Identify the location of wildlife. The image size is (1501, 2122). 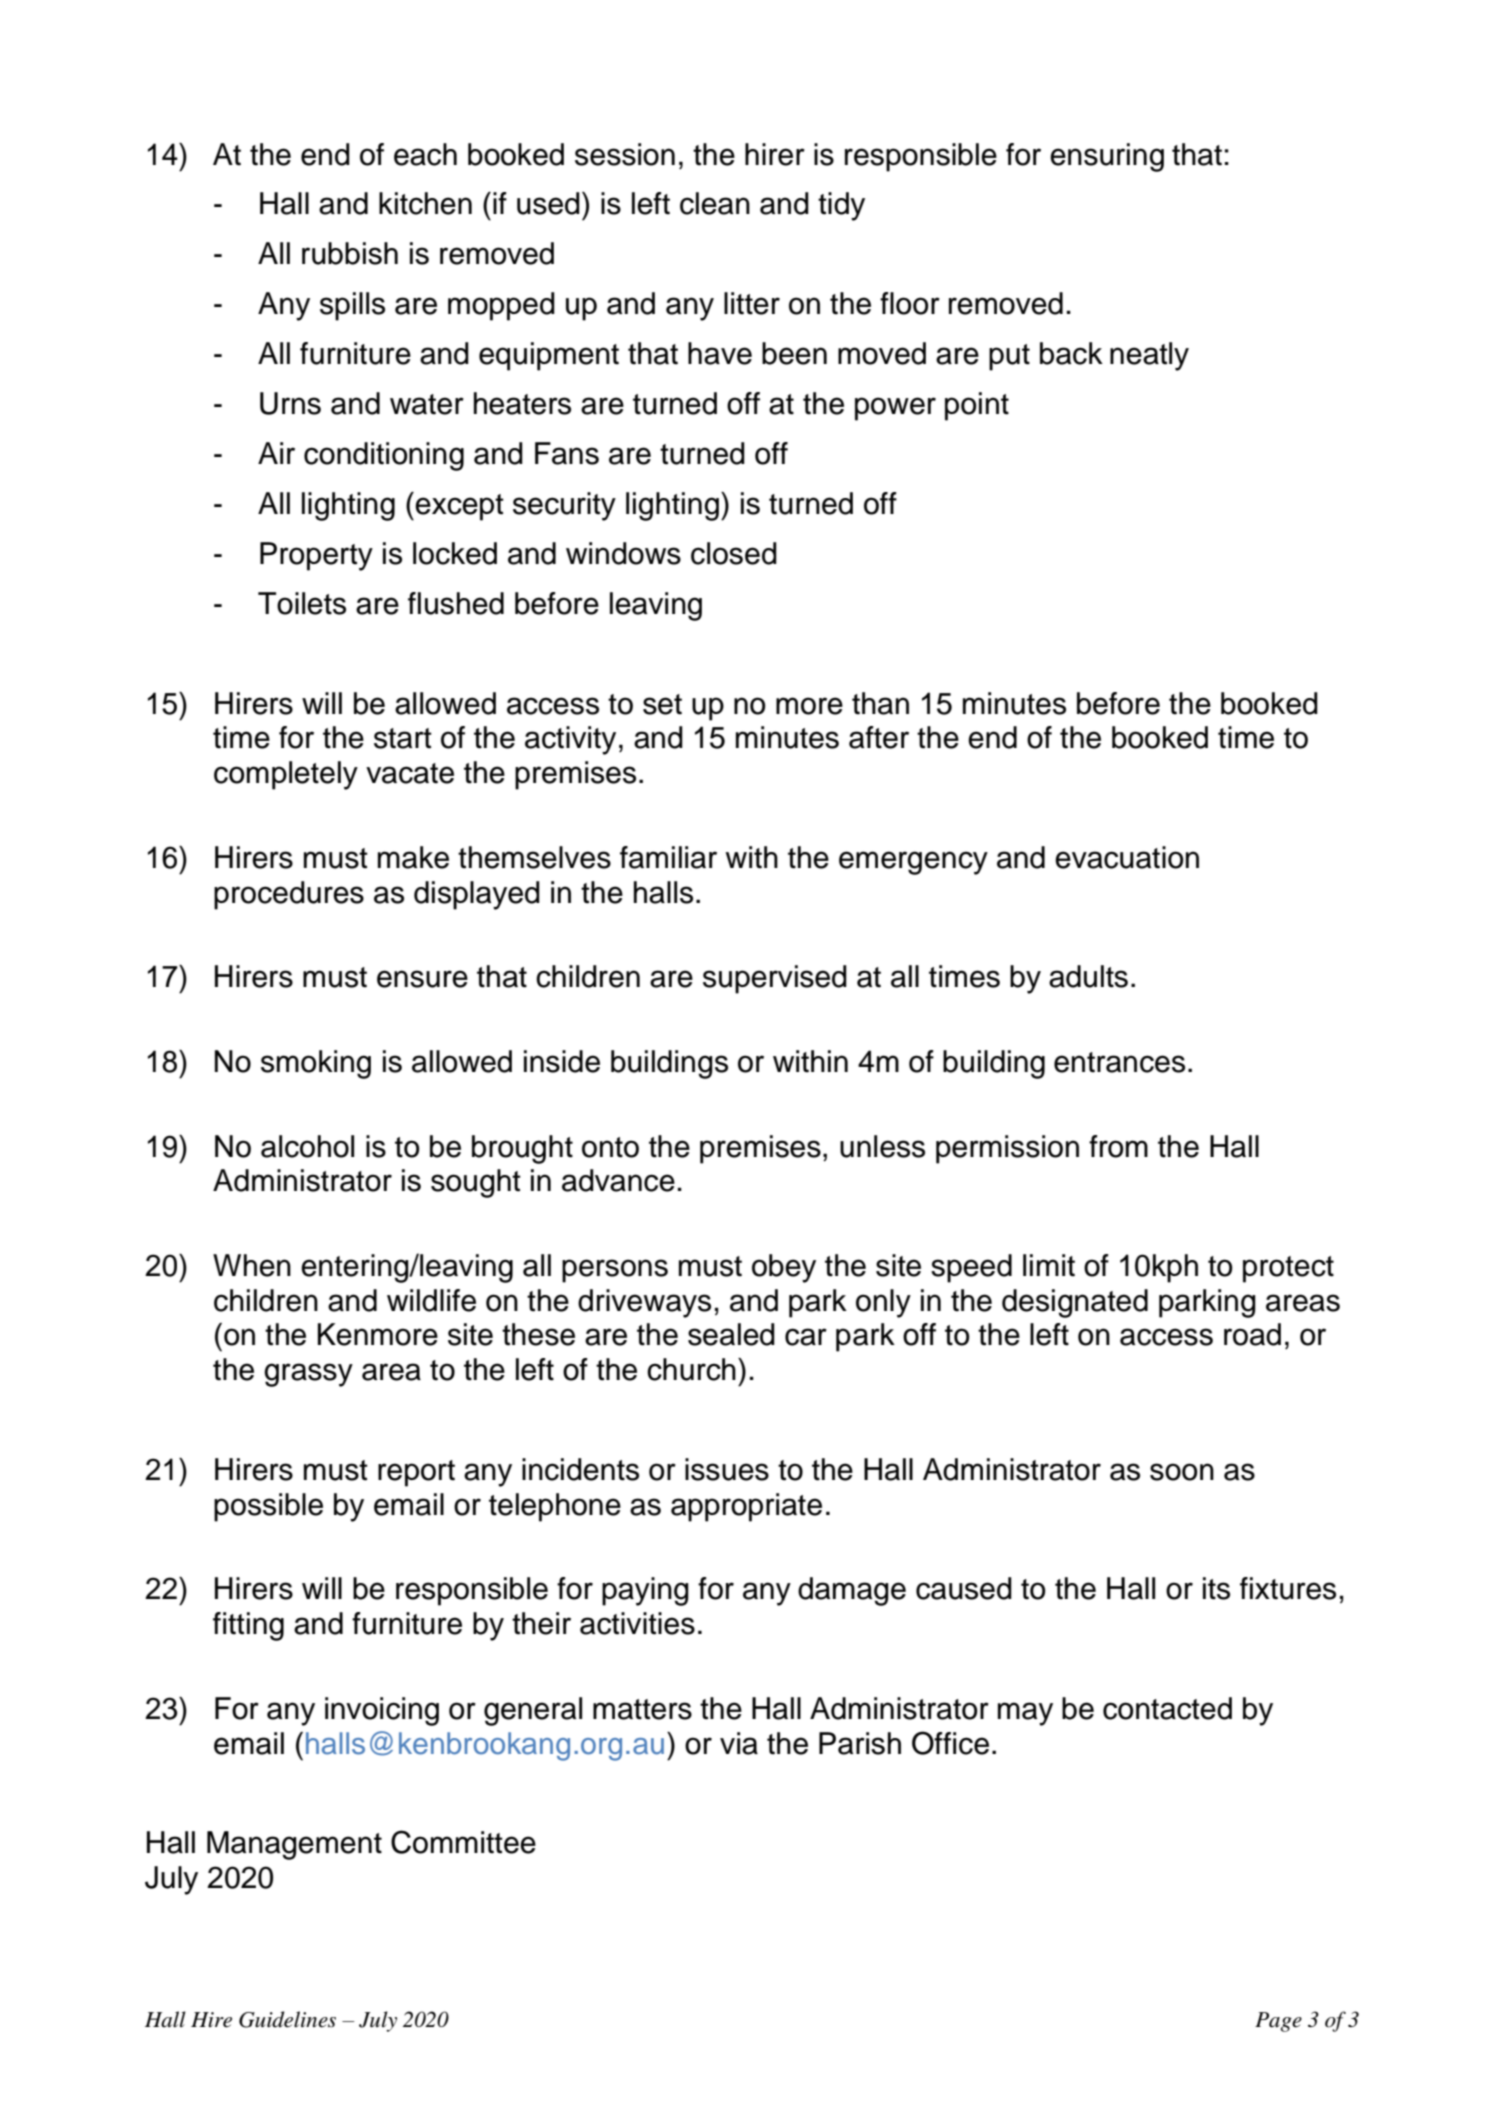
(431, 1300).
